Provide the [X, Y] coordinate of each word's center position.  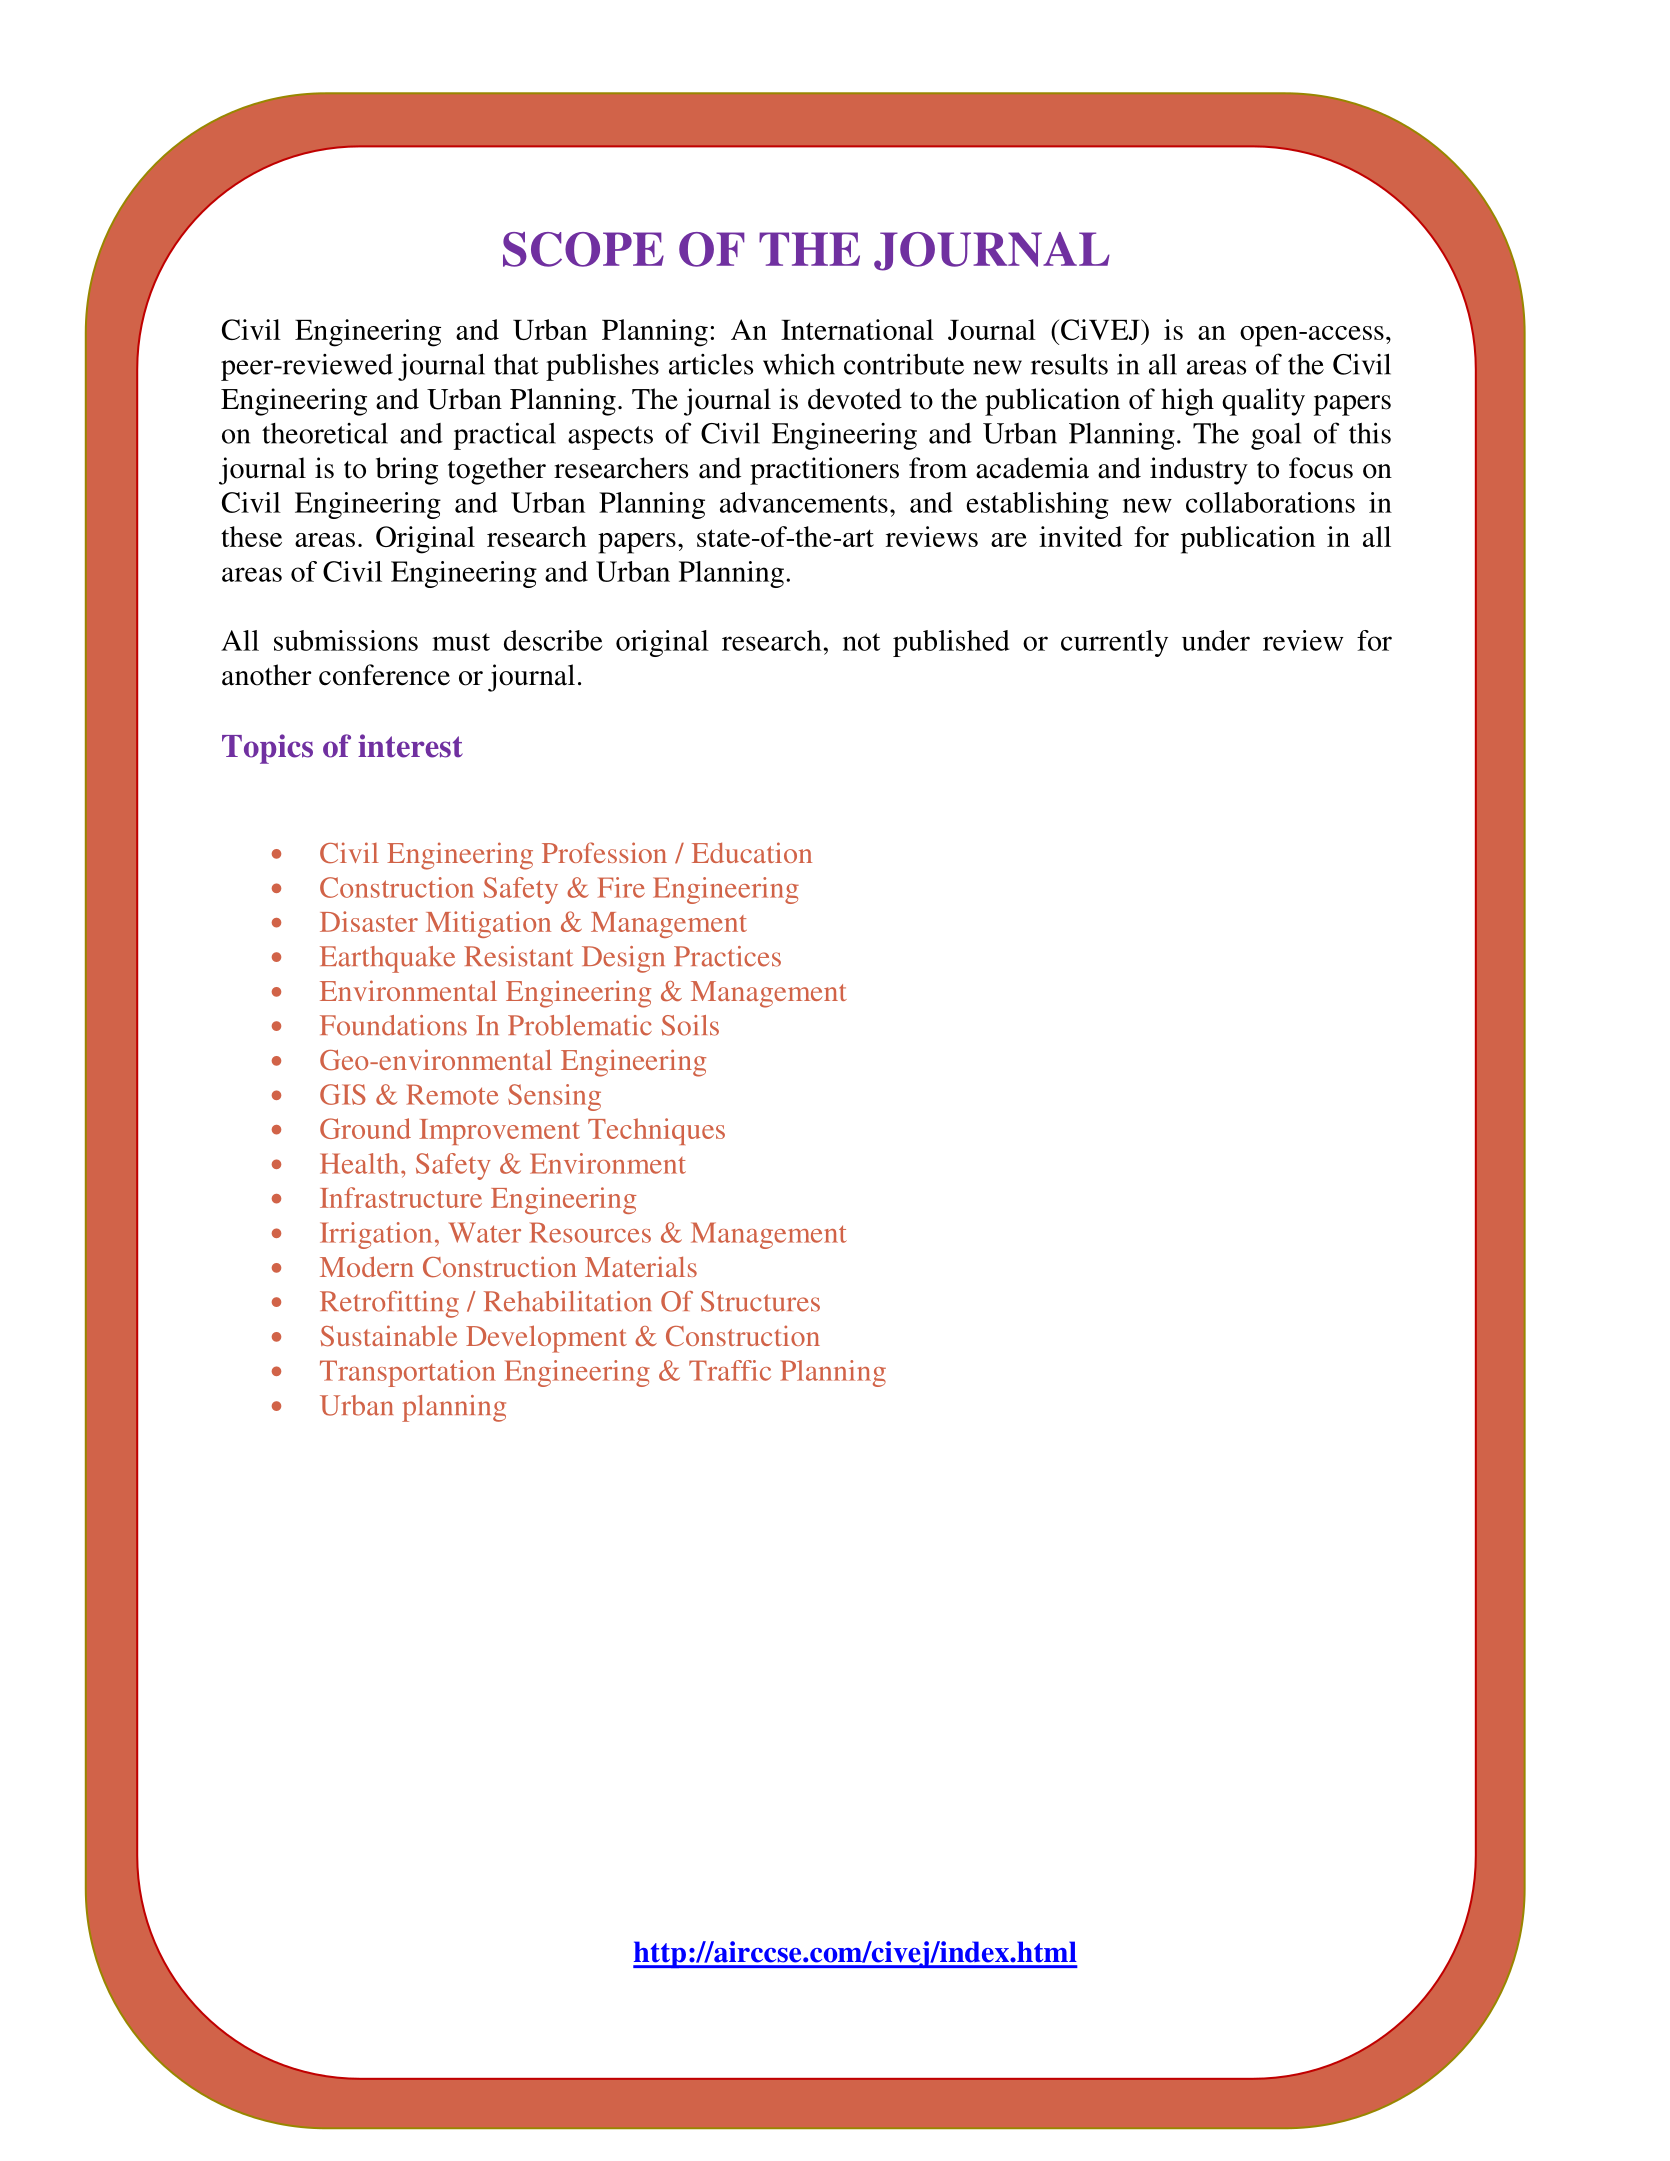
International [857, 329]
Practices [727, 956]
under [1216, 640]
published [951, 643]
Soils [690, 1025]
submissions [346, 640]
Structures [760, 1301]
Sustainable [388, 1336]
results [1069, 364]
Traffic [730, 1370]
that [516, 364]
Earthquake [387, 959]
